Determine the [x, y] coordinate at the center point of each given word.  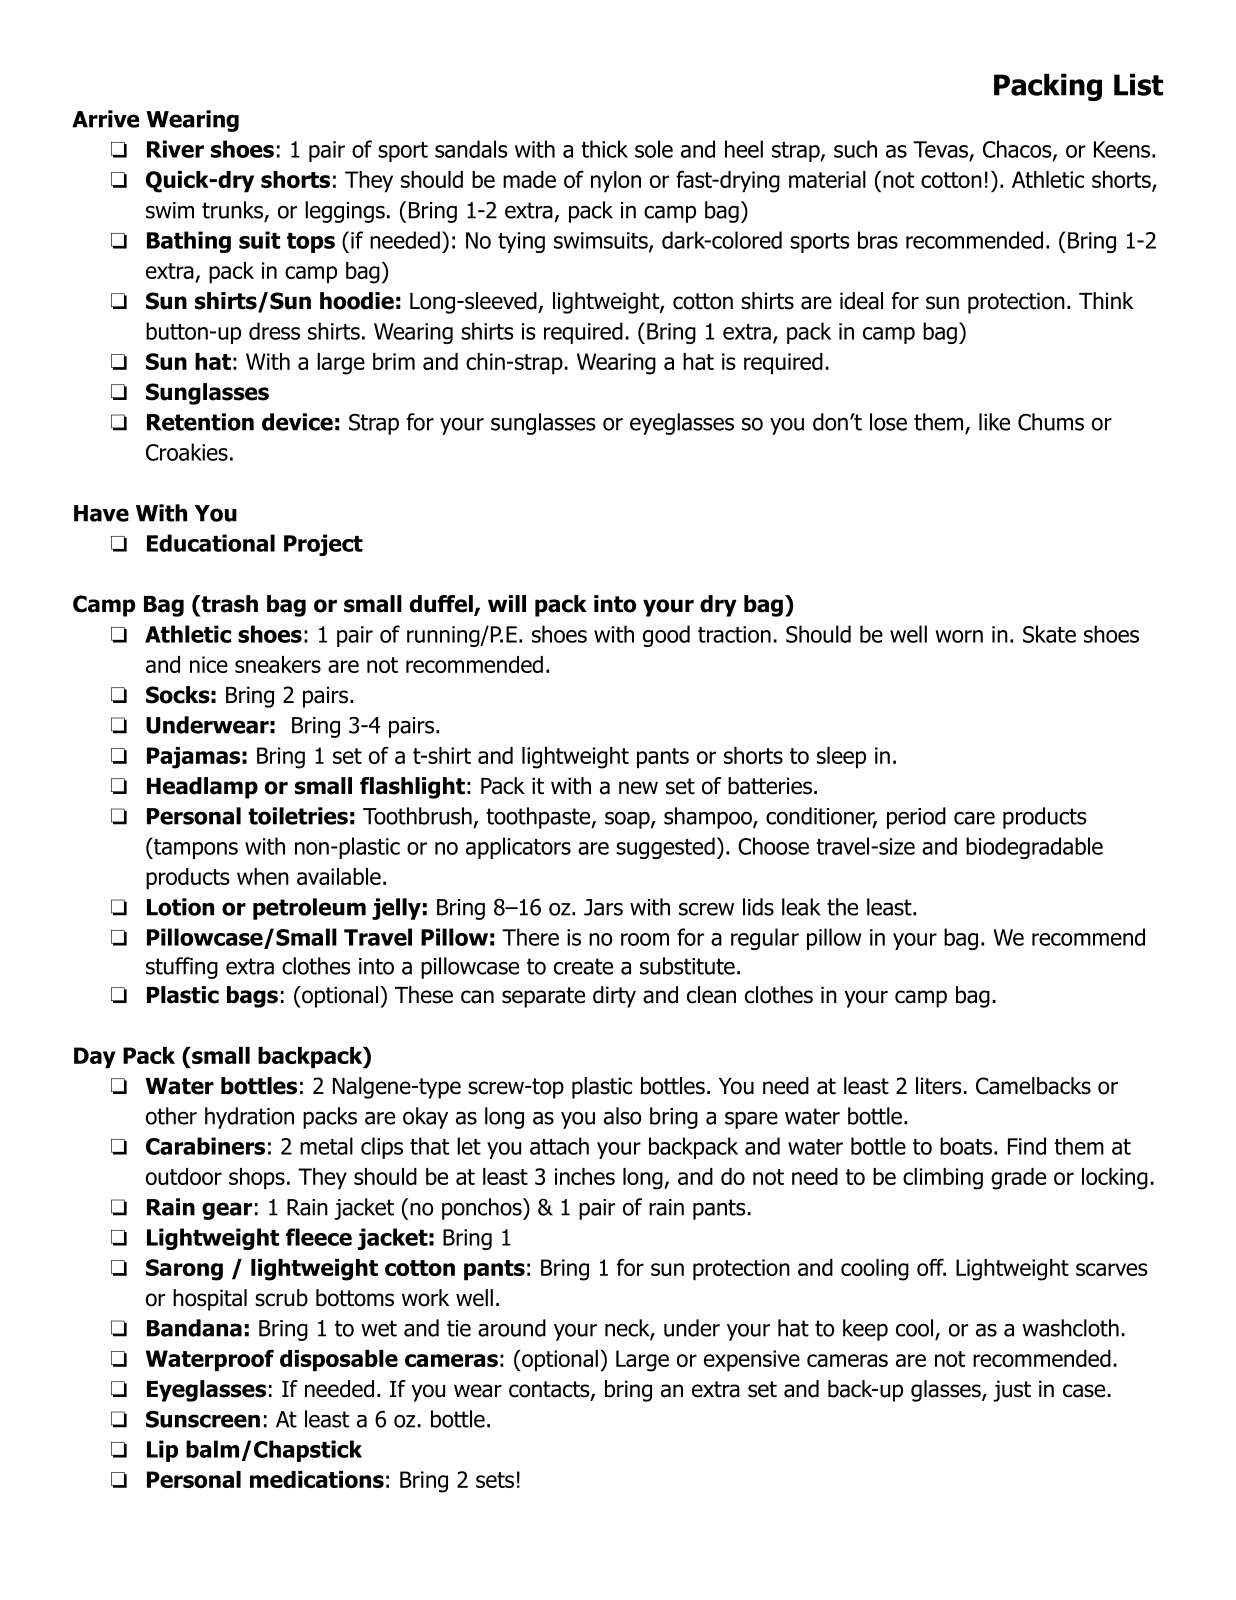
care [974, 818]
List [1138, 84]
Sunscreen [203, 1419]
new [638, 788]
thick [604, 149]
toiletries [298, 816]
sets [495, 1480]
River [175, 149]
